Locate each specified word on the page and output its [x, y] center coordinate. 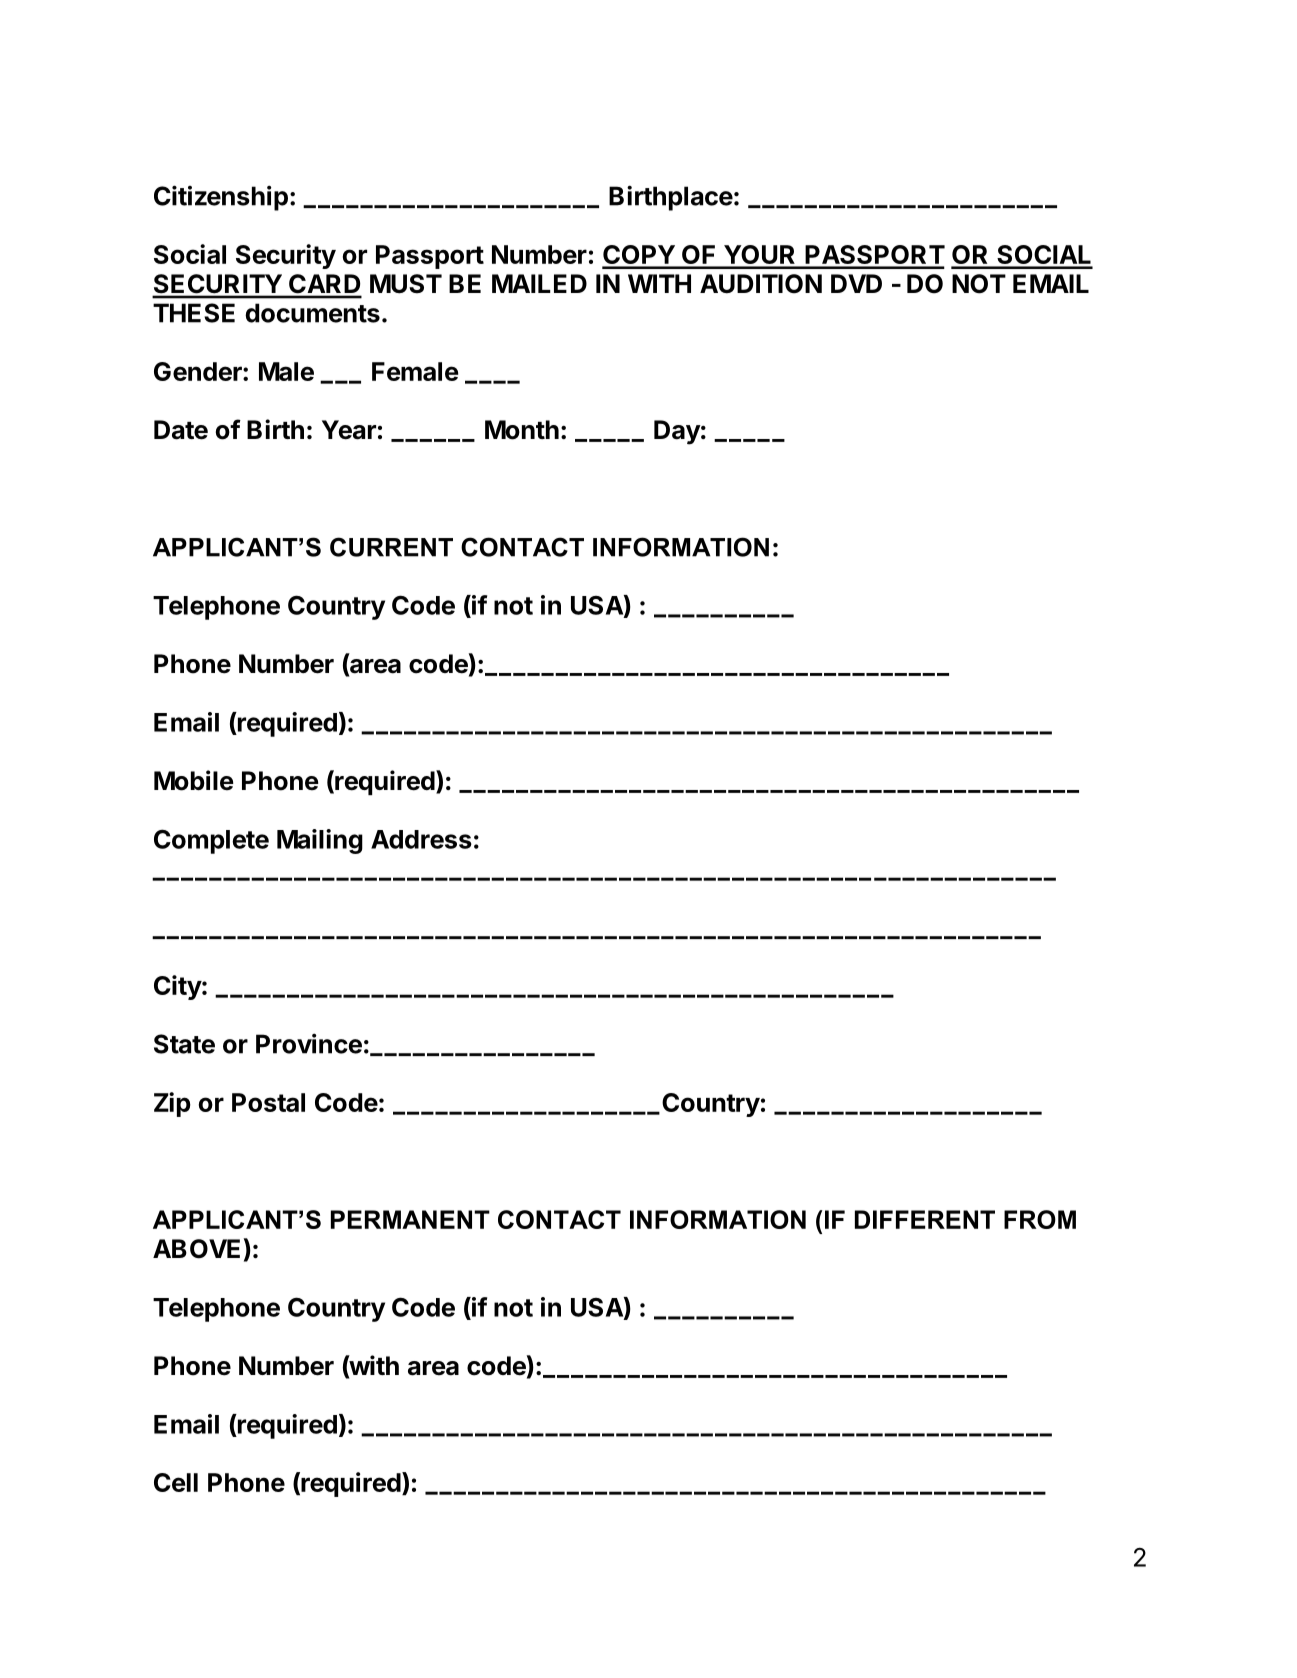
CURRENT [391, 547]
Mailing [320, 841]
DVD [856, 283]
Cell [176, 1482]
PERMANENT [410, 1219]
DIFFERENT [925, 1219]
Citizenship [221, 198]
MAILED [539, 283]
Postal [268, 1102]
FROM [1040, 1219]
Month [522, 430]
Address [421, 839]
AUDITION [761, 284]
